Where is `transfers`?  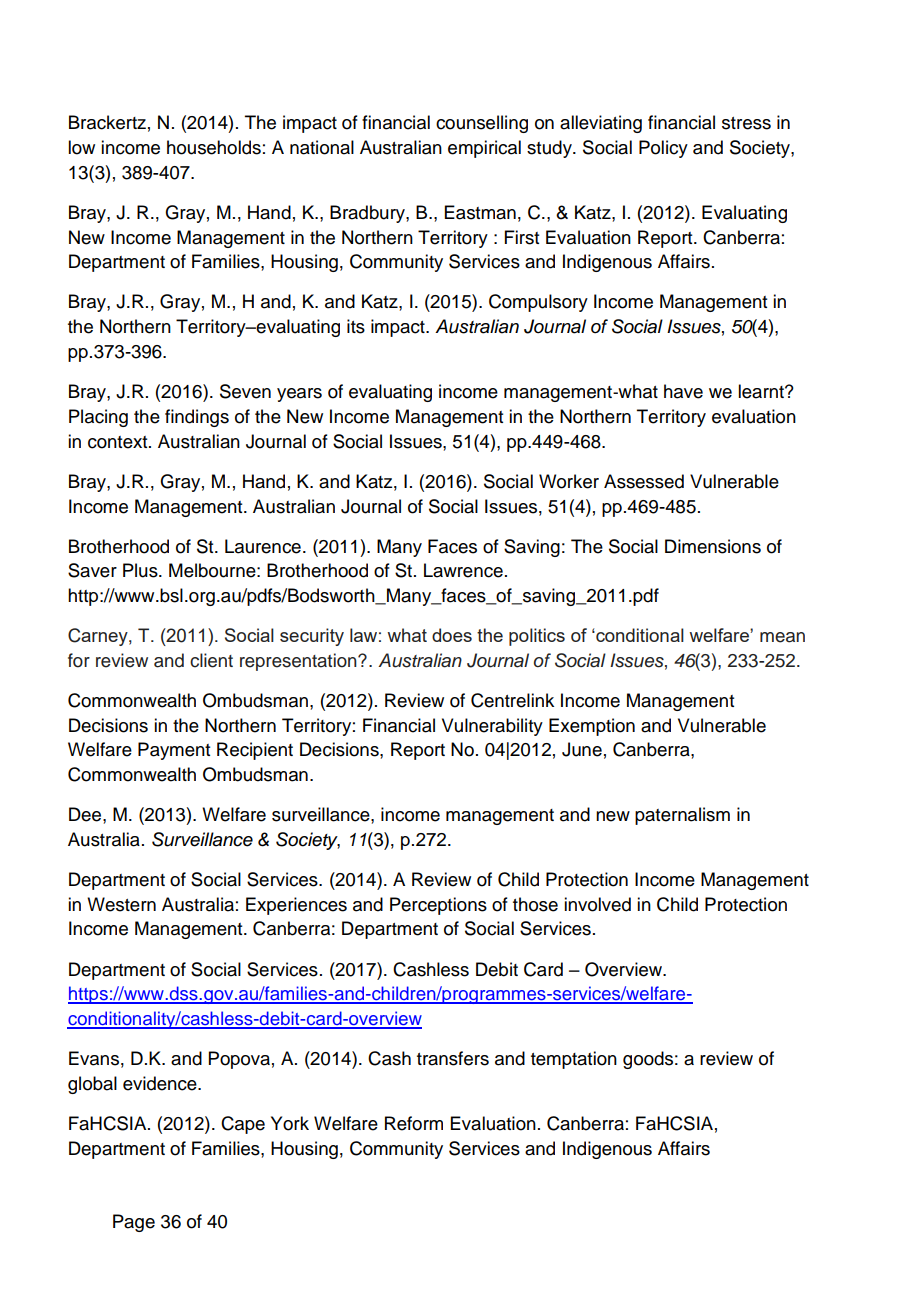
transfers is located at coordinates (453, 1058).
